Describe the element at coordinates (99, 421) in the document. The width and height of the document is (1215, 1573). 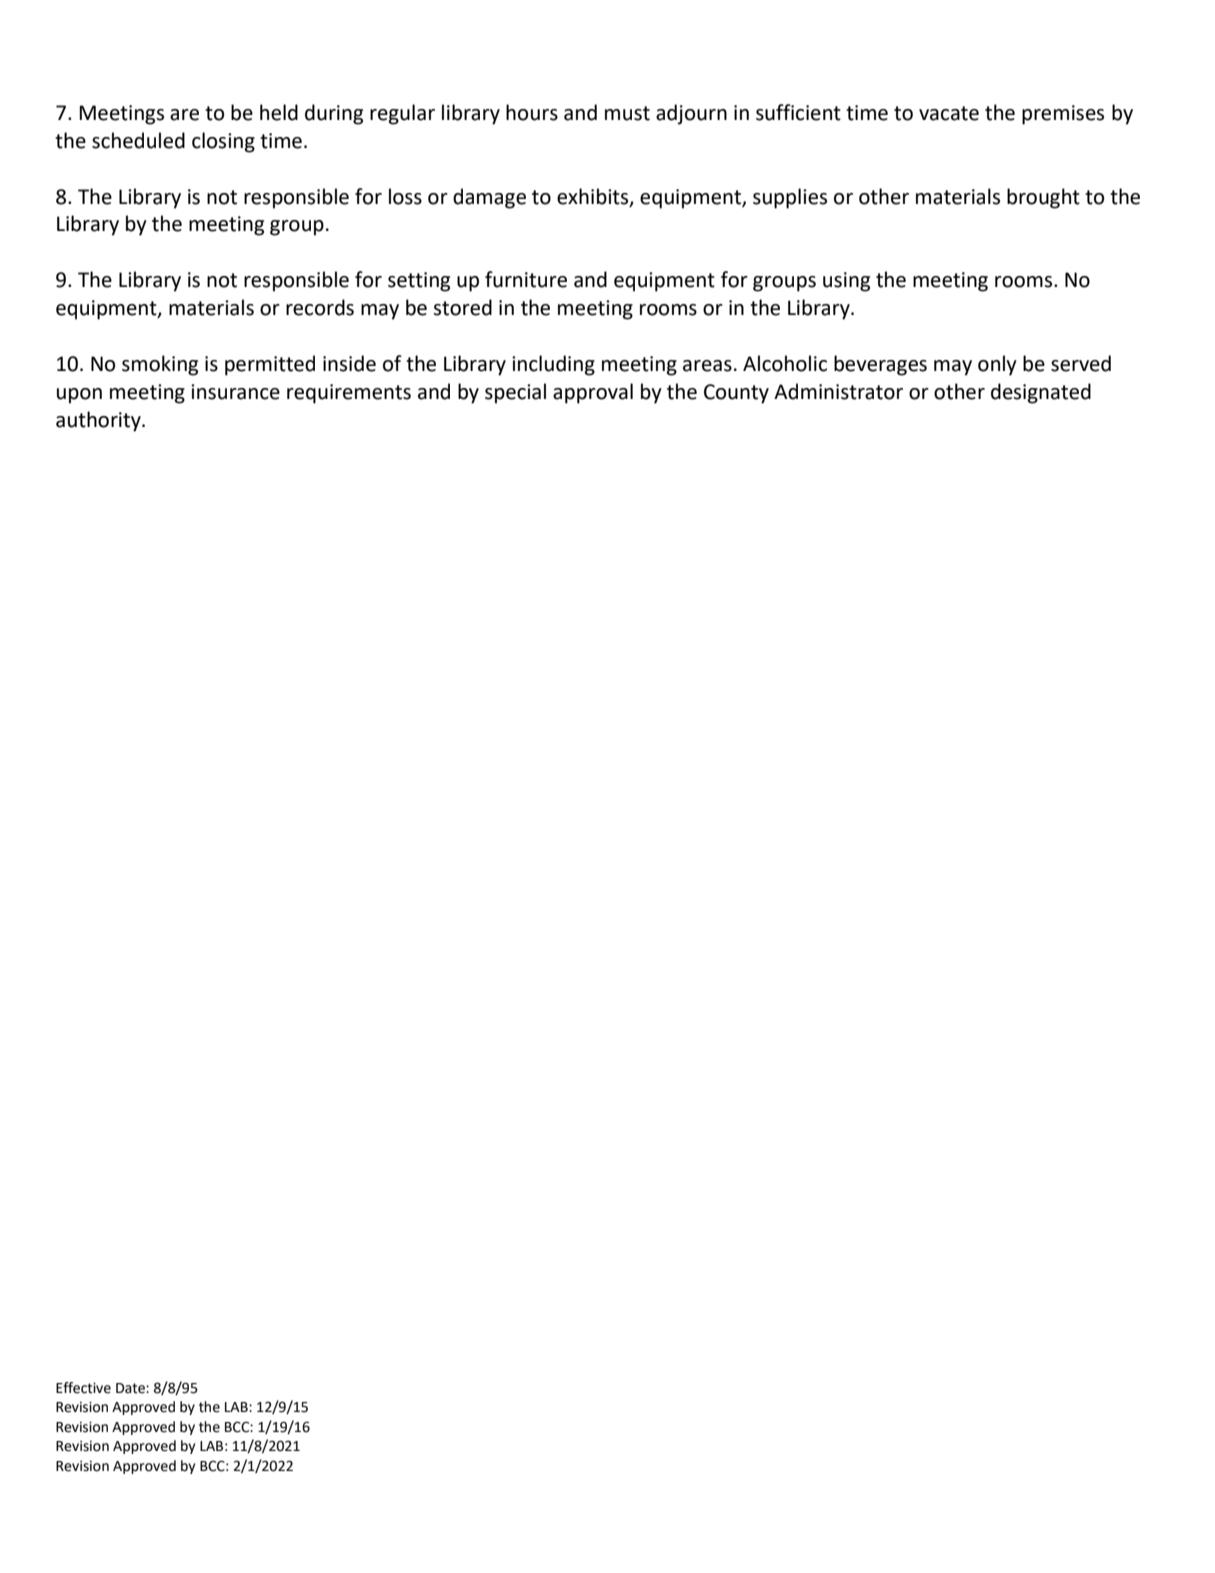
I see `authority` at that location.
